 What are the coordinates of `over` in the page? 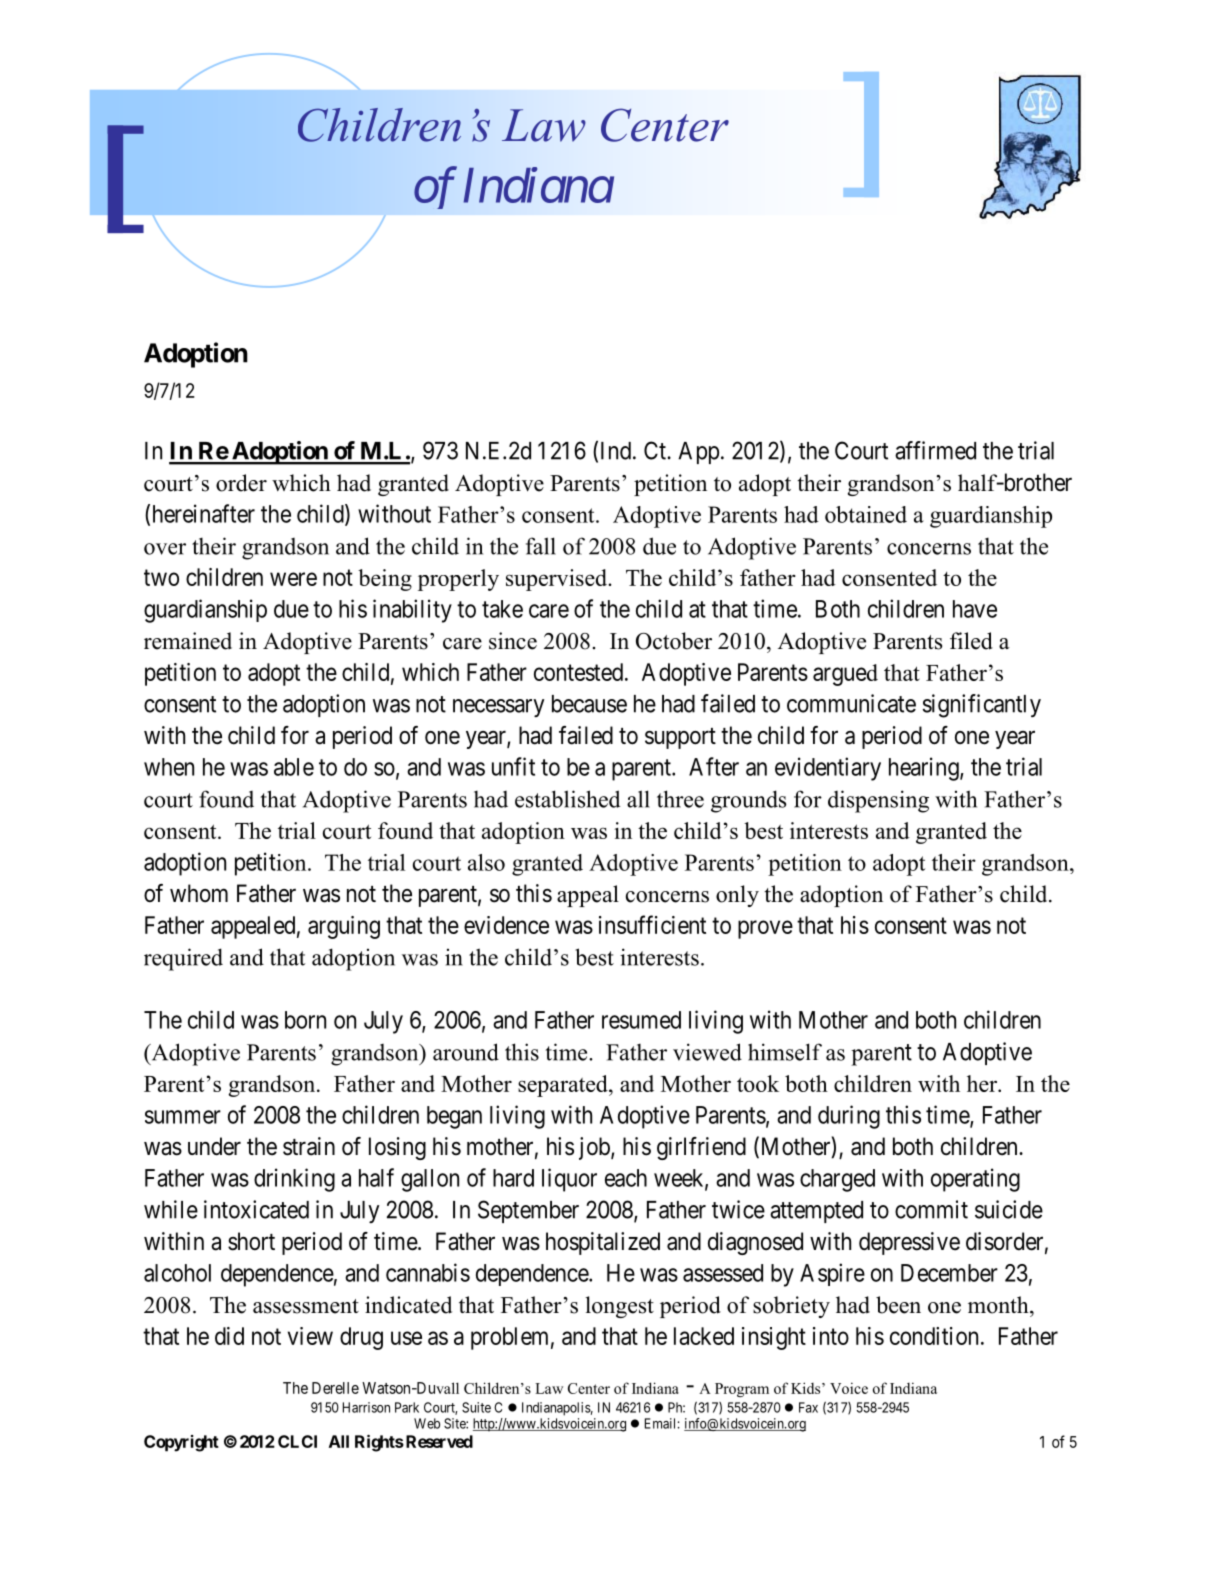 It's located at (165, 549).
